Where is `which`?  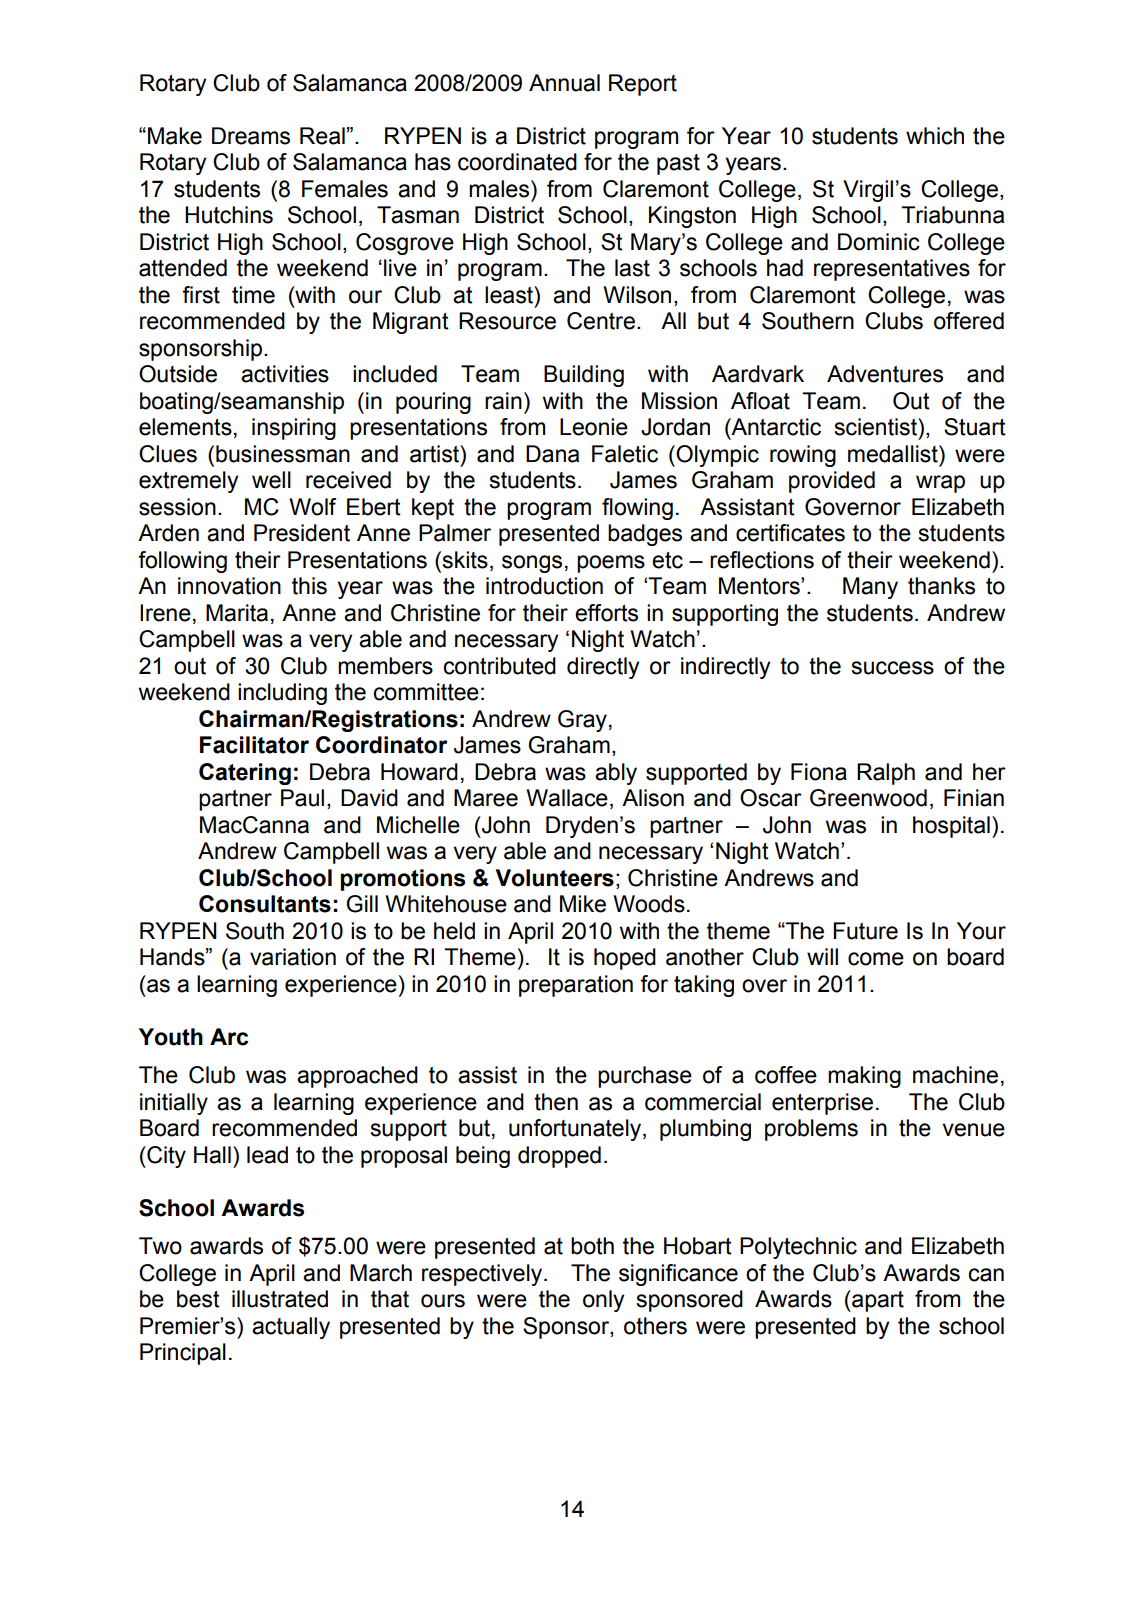 which is located at coordinates (935, 136).
